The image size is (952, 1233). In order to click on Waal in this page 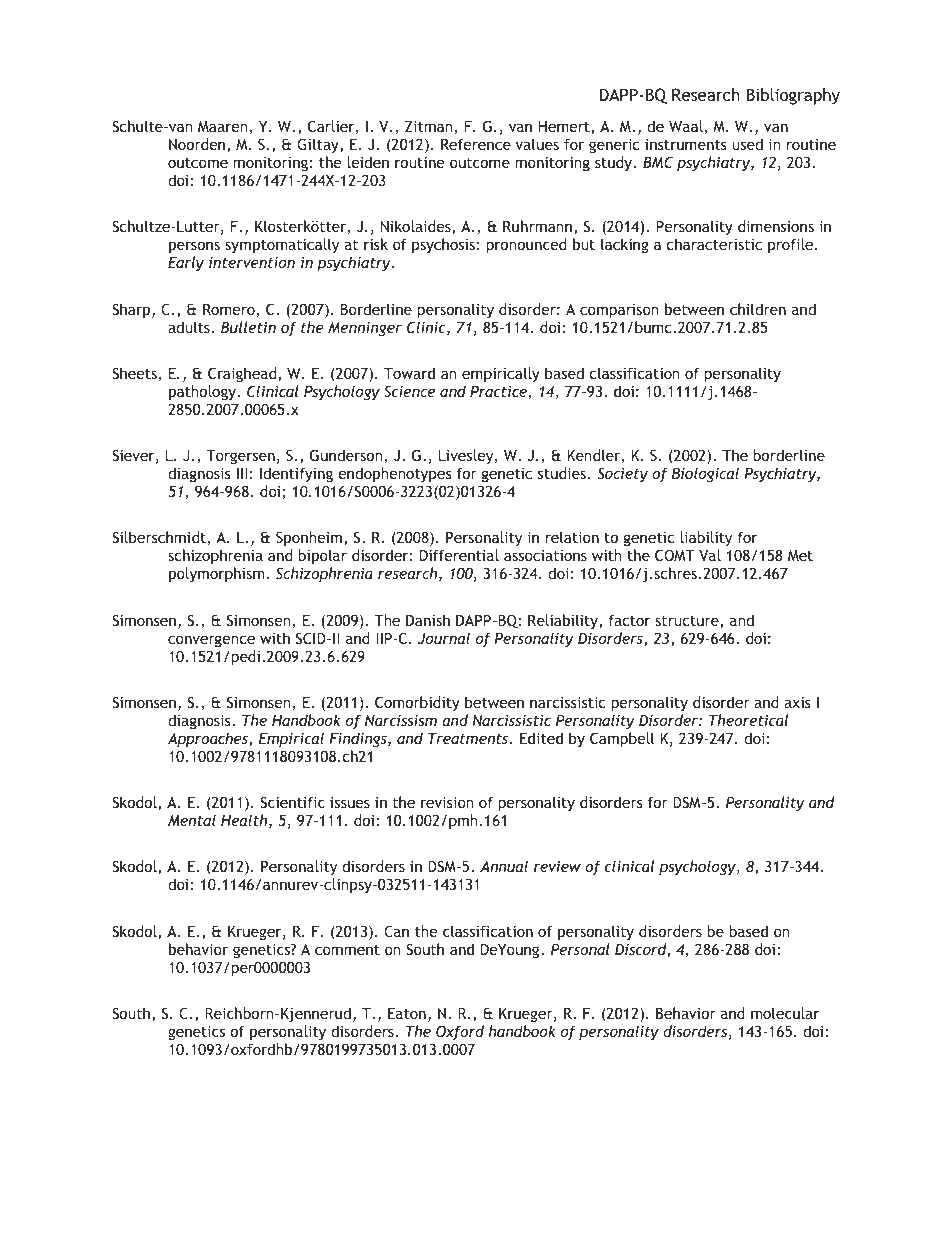, I will do `click(687, 127)`.
